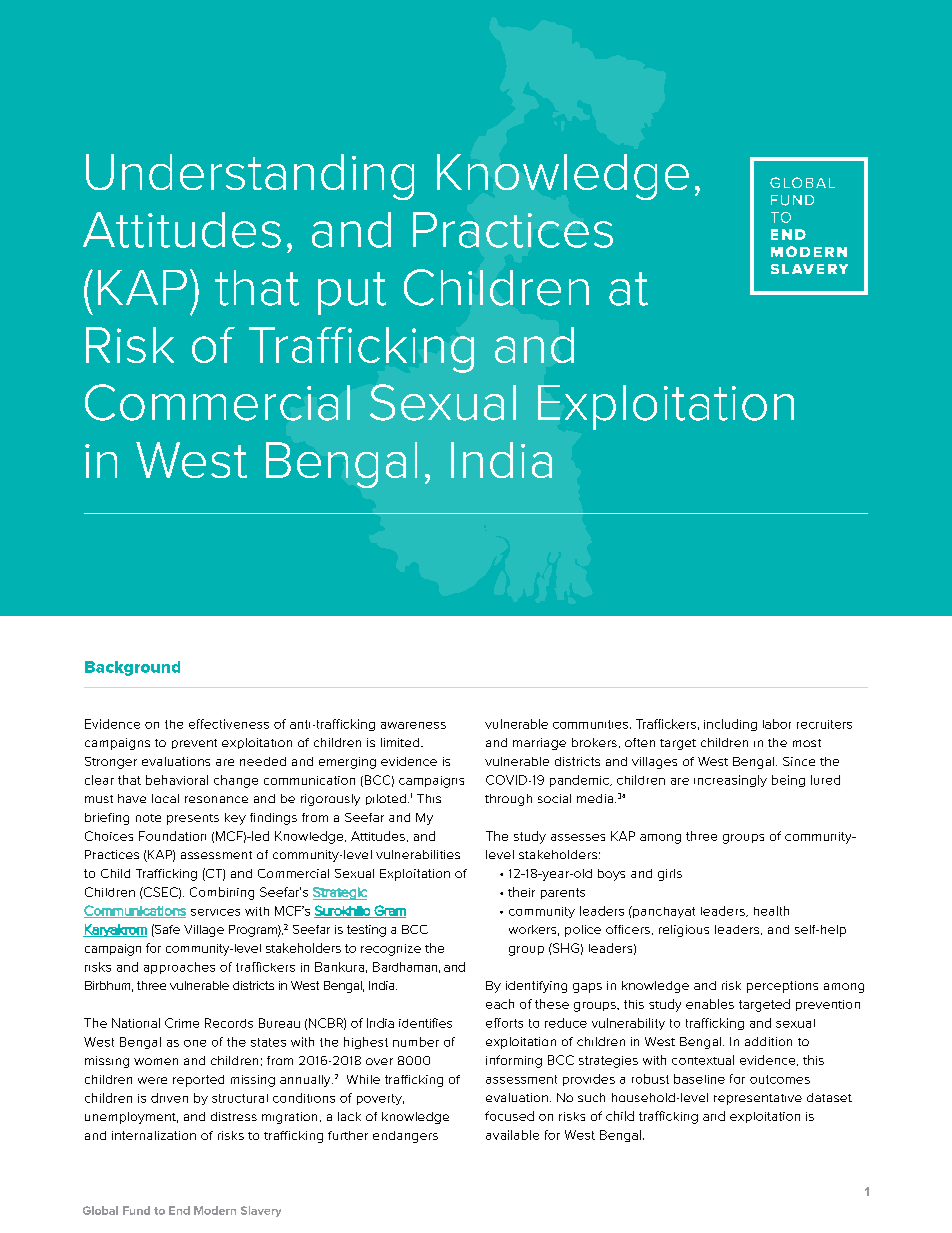 This screenshot has height=1233, width=952. I want to click on endangers, so click(405, 1137).
